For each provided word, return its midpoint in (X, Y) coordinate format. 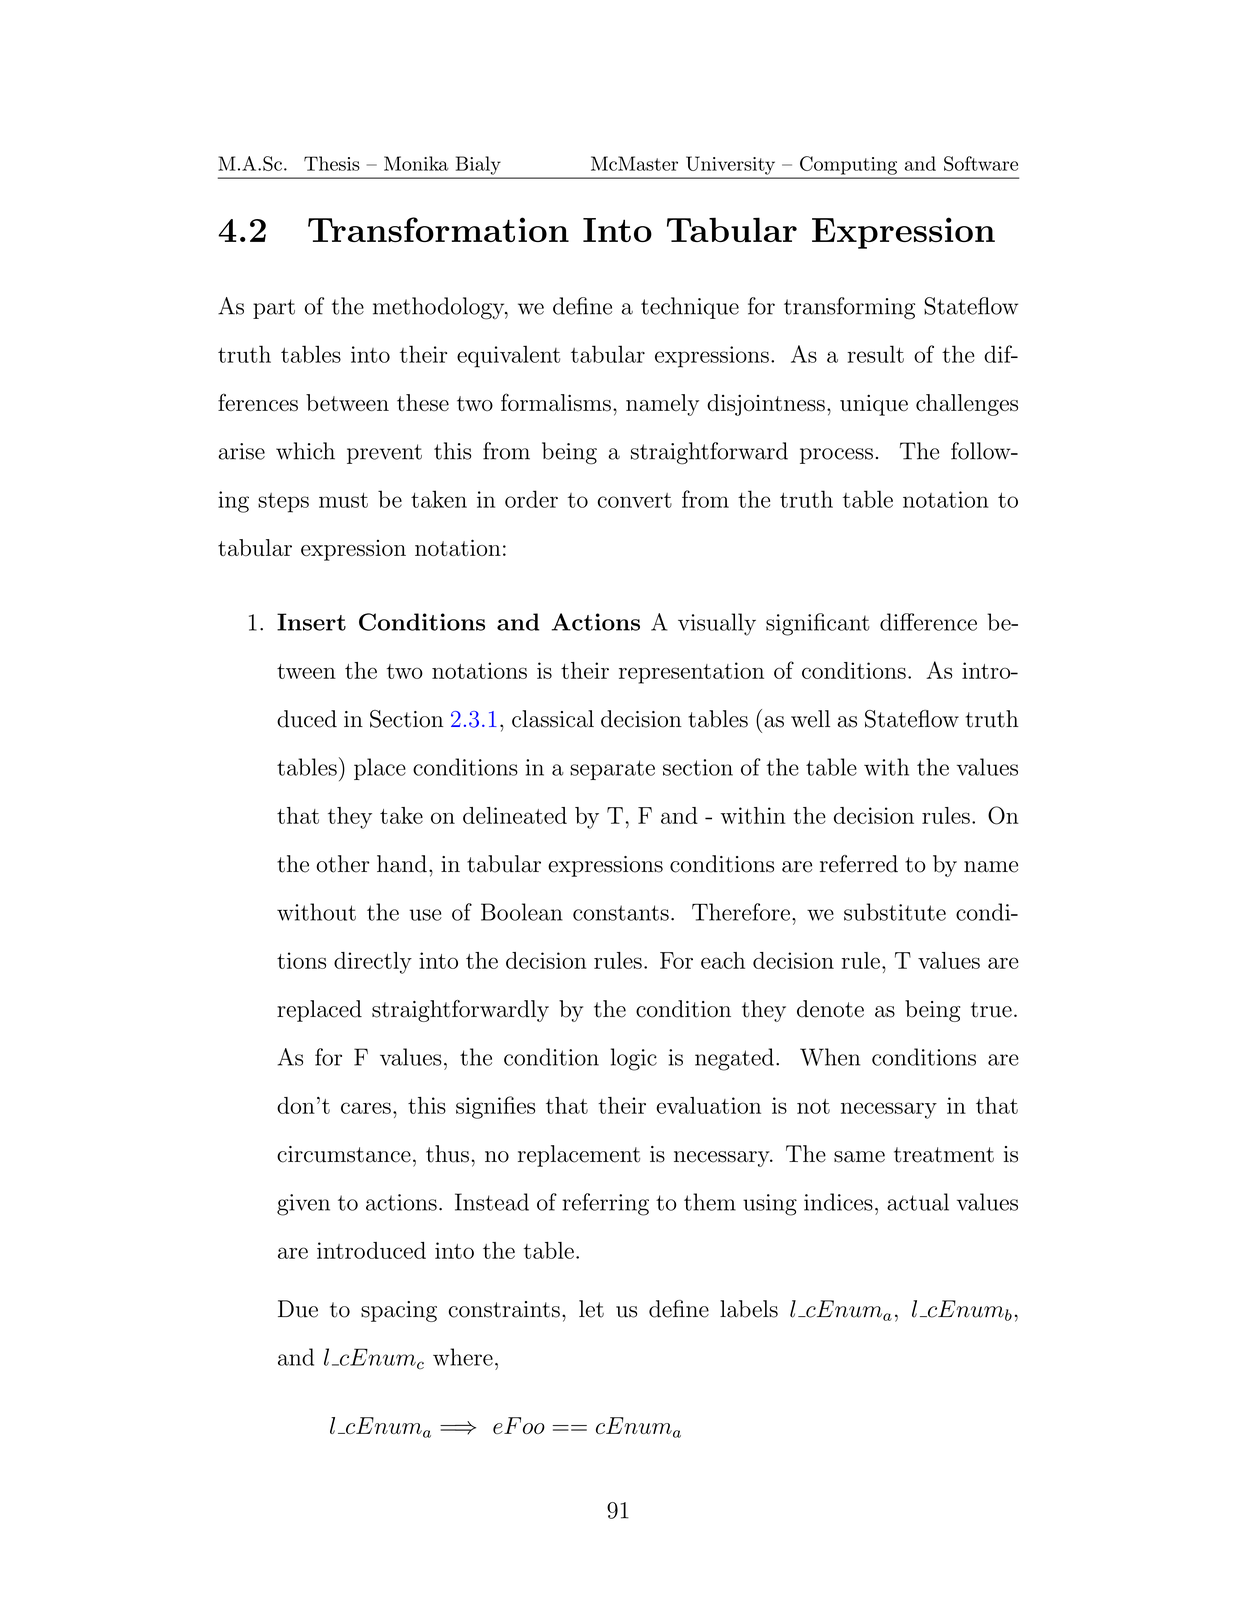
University (731, 166)
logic (634, 1059)
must (343, 500)
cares (366, 1108)
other (343, 864)
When (830, 1057)
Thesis (332, 163)
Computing (848, 165)
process (836, 456)
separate (612, 770)
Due (298, 1309)
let (591, 1309)
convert (635, 500)
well (810, 719)
